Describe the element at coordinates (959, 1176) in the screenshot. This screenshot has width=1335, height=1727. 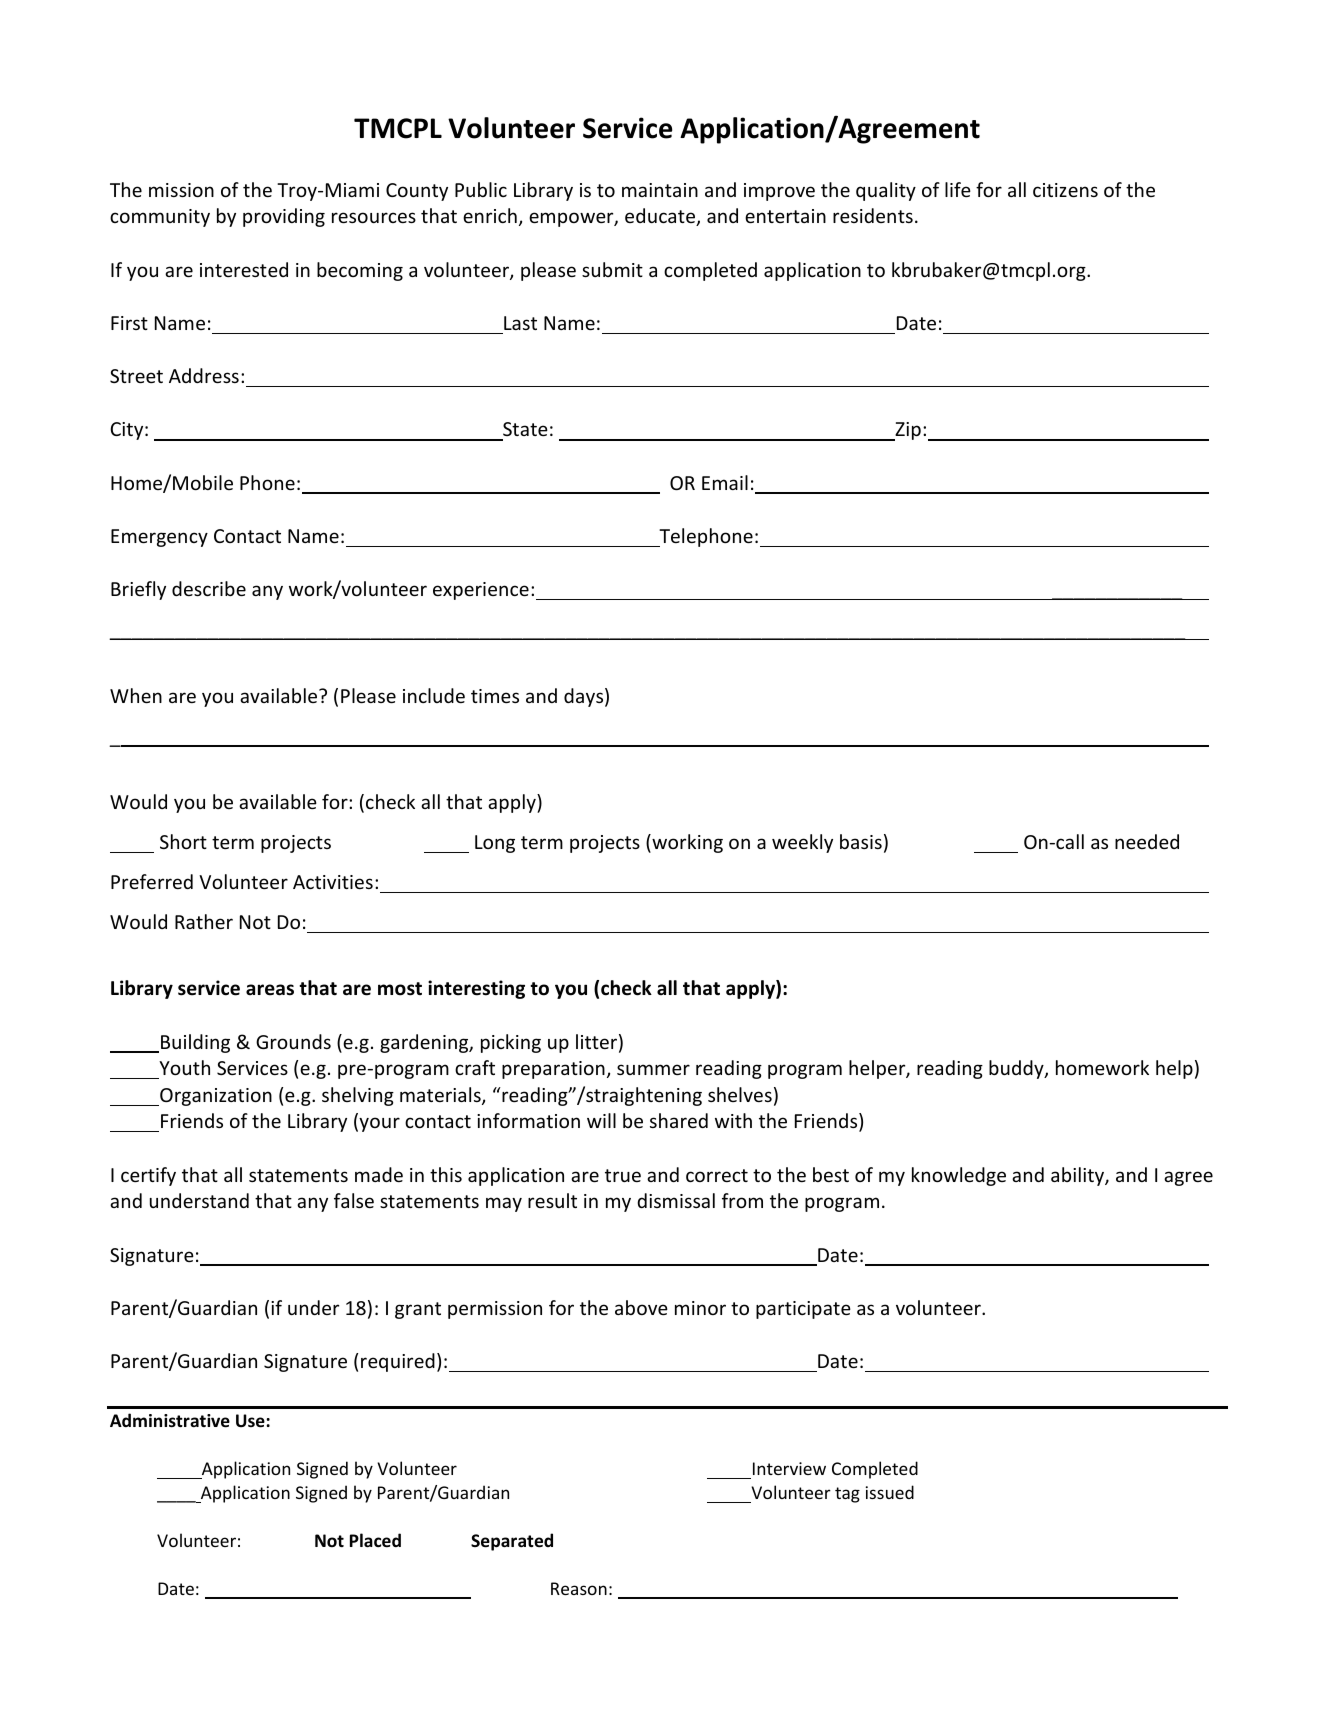
I see `knowledge` at that location.
